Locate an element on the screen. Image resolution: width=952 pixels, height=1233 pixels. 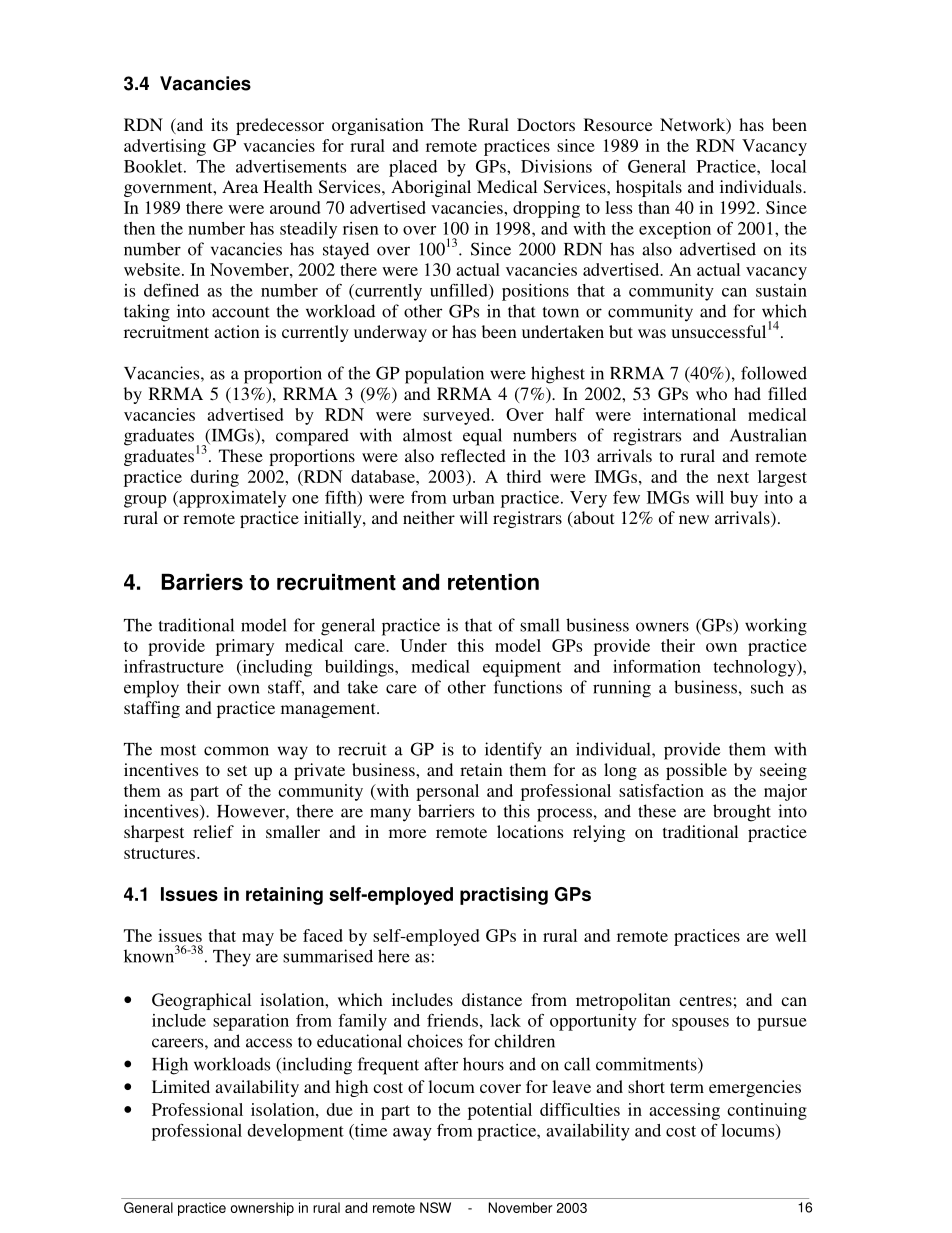
urban is located at coordinates (473, 497).
